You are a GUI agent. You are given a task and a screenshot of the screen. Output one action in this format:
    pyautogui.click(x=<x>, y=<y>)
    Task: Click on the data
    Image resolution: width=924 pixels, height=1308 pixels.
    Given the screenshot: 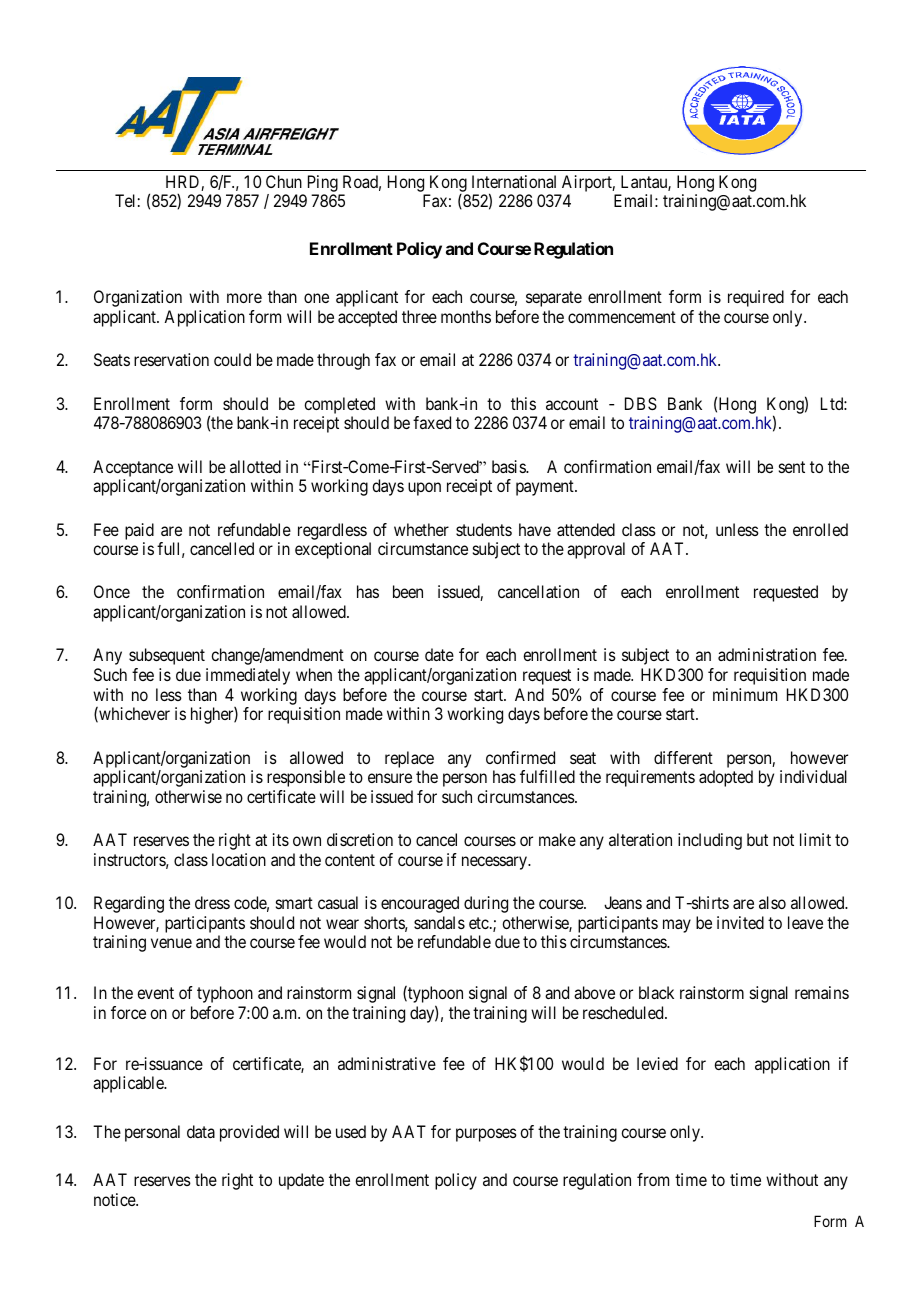 What is the action you would take?
    pyautogui.click(x=201, y=1131)
